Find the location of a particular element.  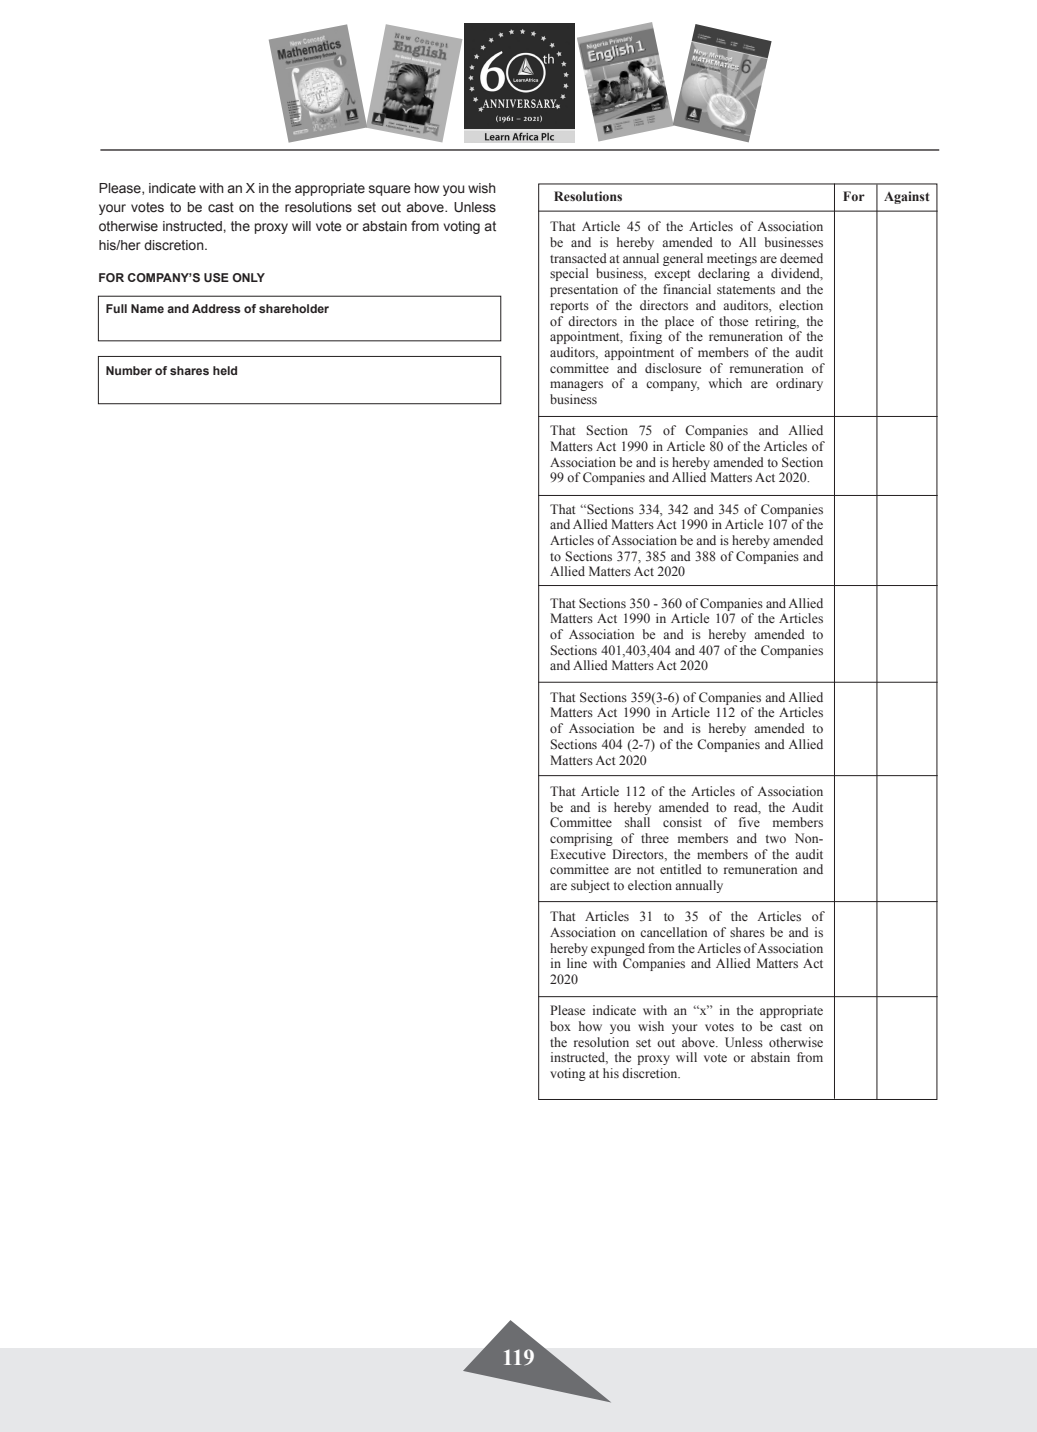

deemed is located at coordinates (801, 258).
